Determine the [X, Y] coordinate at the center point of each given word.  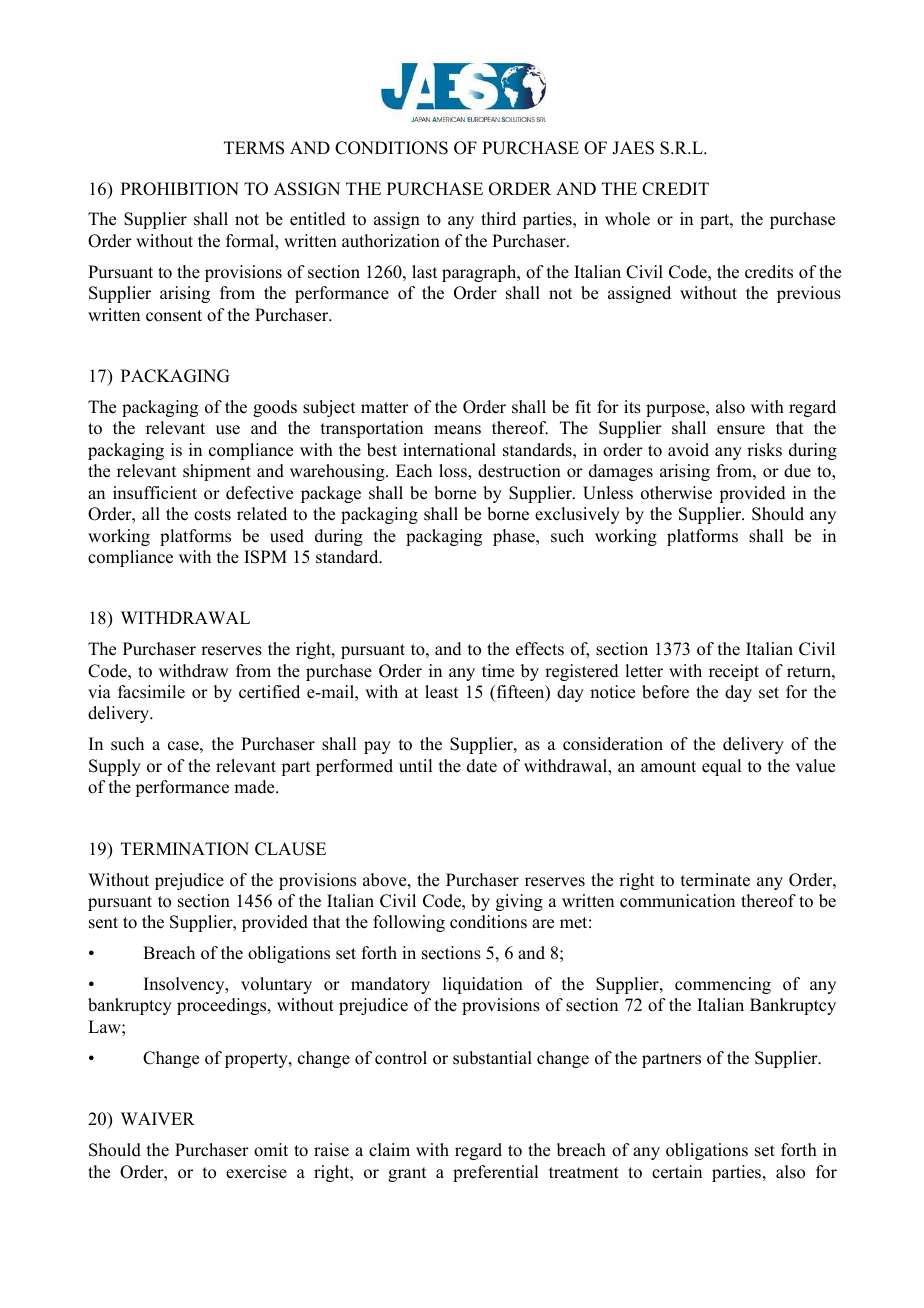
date [482, 766]
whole [627, 219]
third [498, 219]
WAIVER [158, 1118]
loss [454, 471]
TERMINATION [185, 849]
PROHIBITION [180, 189]
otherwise [676, 493]
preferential [495, 1173]
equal [721, 767]
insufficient [155, 493]
